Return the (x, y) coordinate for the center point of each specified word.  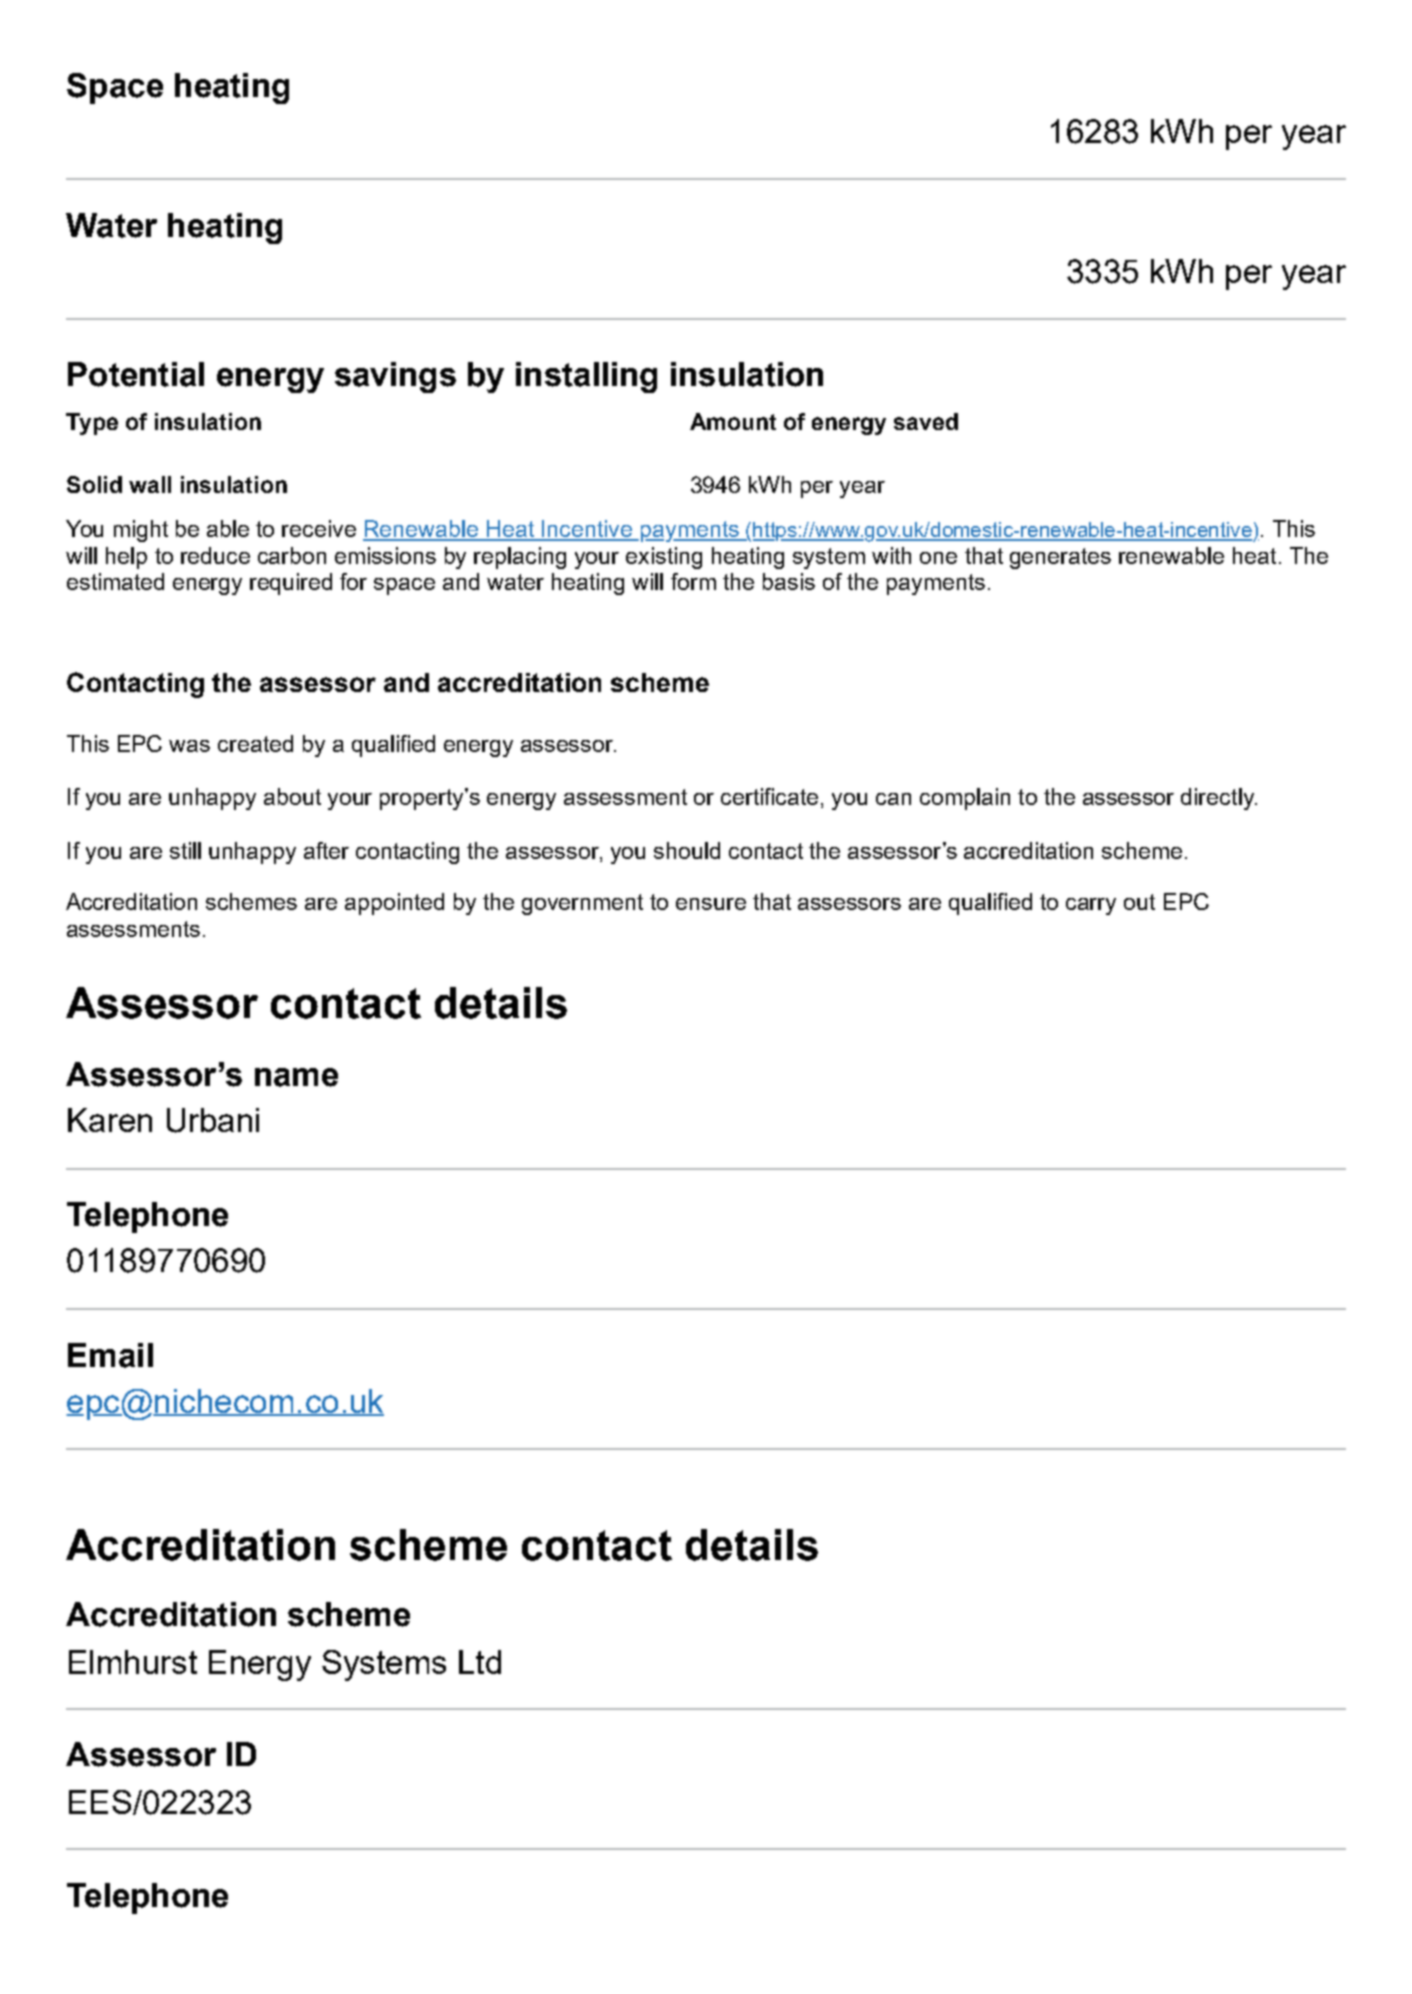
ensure (711, 904)
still (185, 850)
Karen (110, 1120)
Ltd (480, 1662)
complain (965, 799)
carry (1091, 906)
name (296, 1077)
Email (110, 1355)
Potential (136, 374)
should (687, 850)
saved (926, 421)
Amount (733, 421)
